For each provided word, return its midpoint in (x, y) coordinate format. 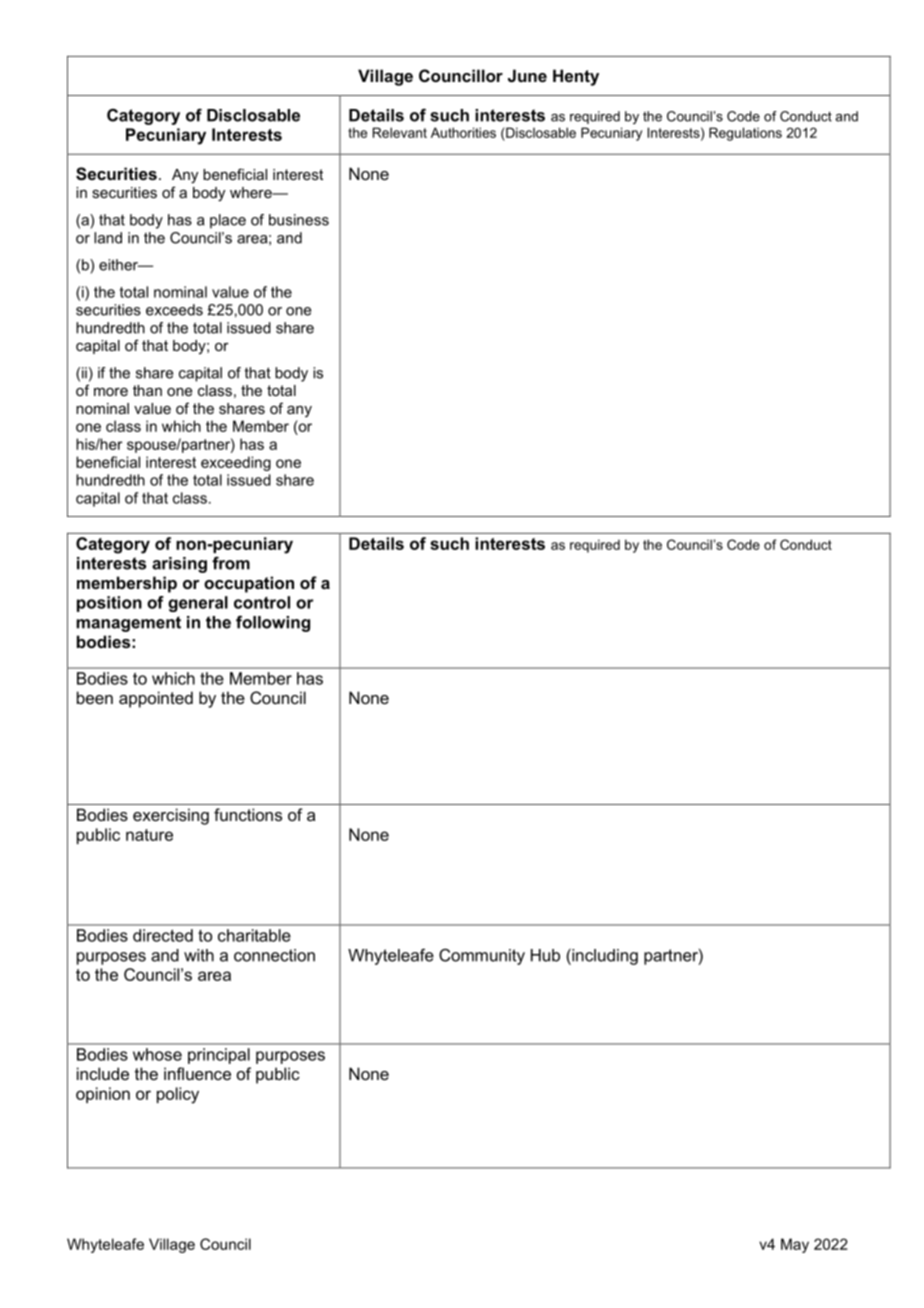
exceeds (174, 310)
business (299, 220)
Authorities (463, 132)
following (273, 623)
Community (482, 956)
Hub (545, 955)
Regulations (745, 134)
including (604, 957)
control (262, 602)
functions (248, 814)
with (199, 955)
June (527, 75)
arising (179, 565)
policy (178, 1095)
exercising (171, 816)
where (252, 192)
